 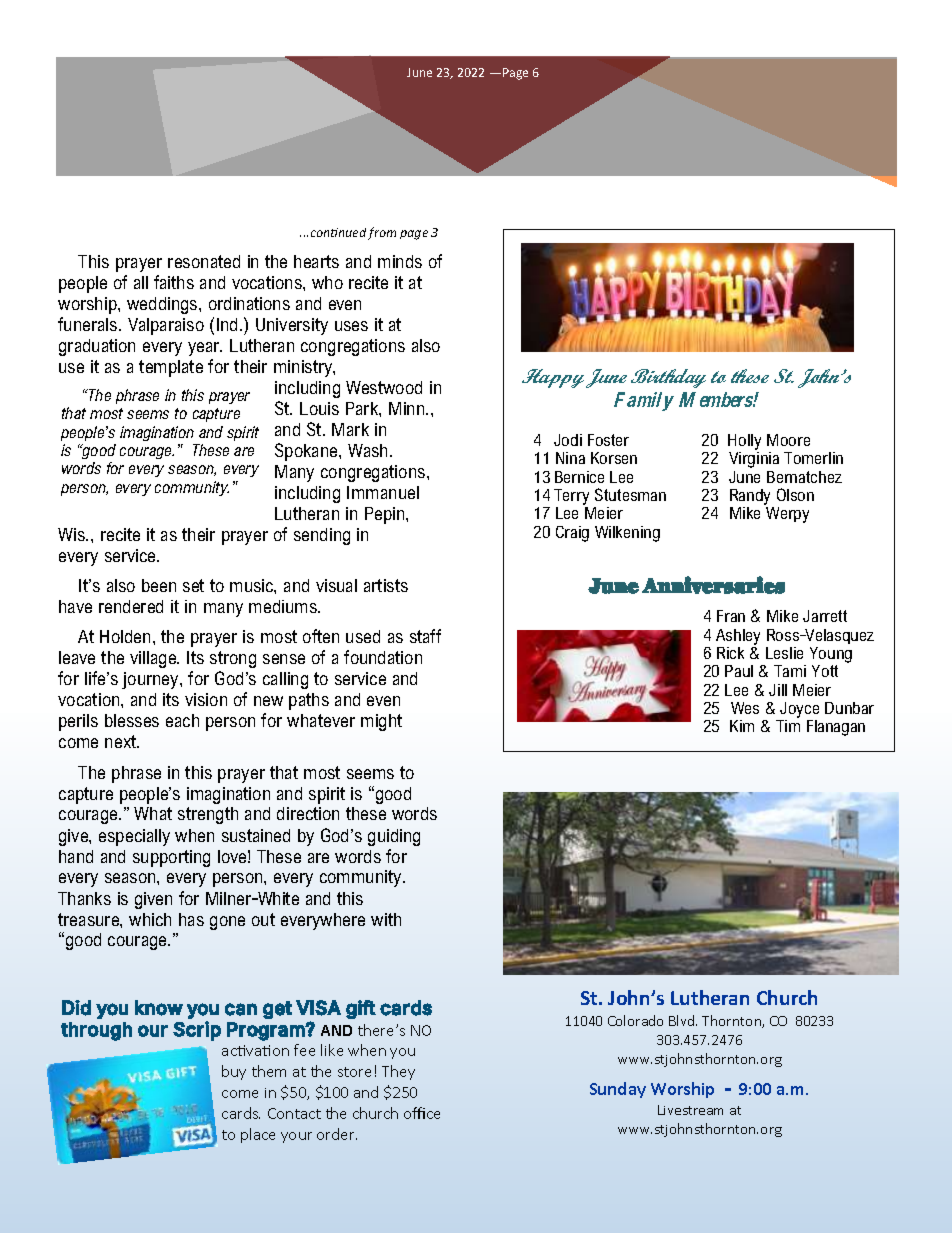 I want to click on Livestream, so click(x=690, y=1110).
